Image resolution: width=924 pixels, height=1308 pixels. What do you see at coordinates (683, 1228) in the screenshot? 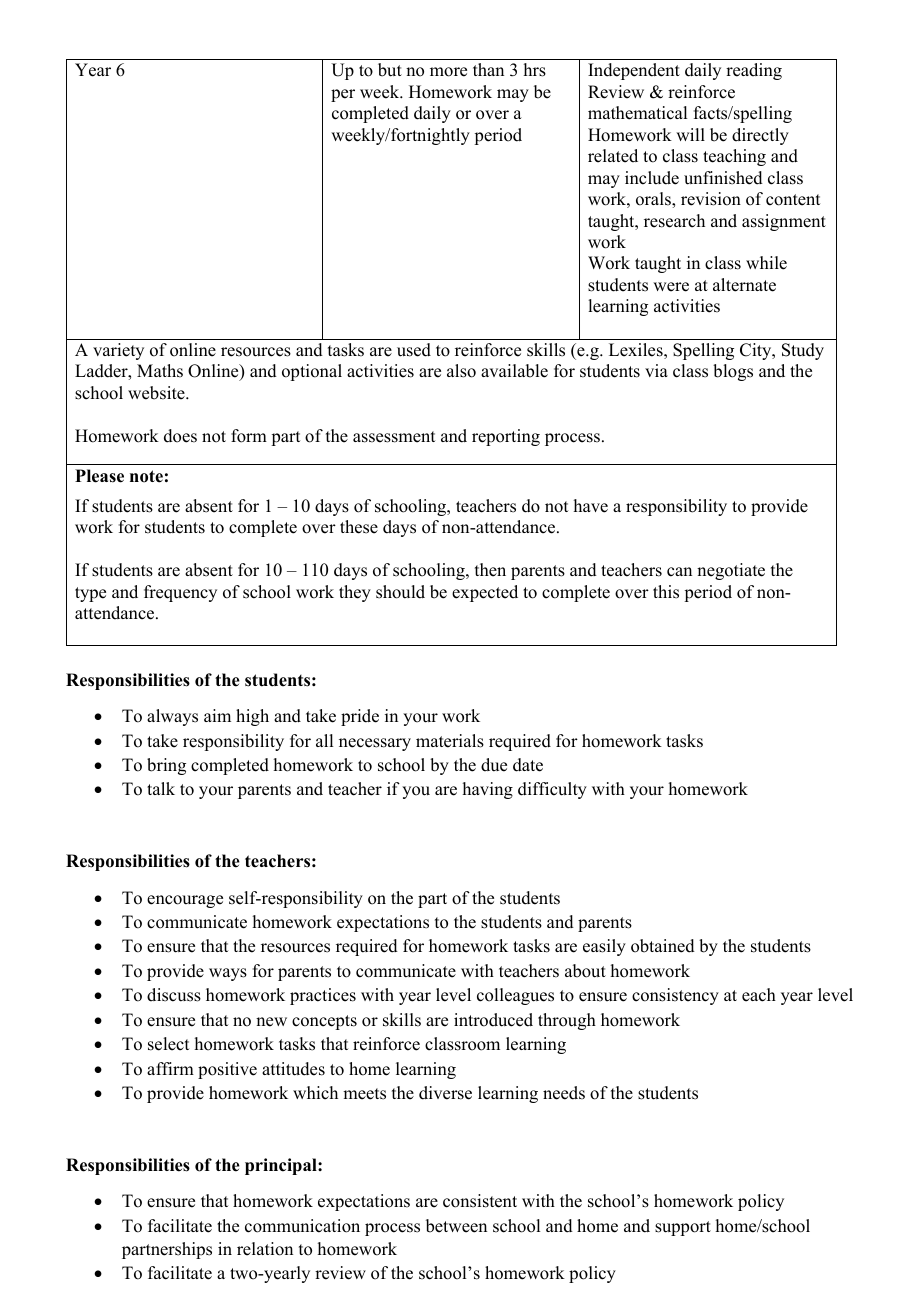
I see `support` at bounding box center [683, 1228].
